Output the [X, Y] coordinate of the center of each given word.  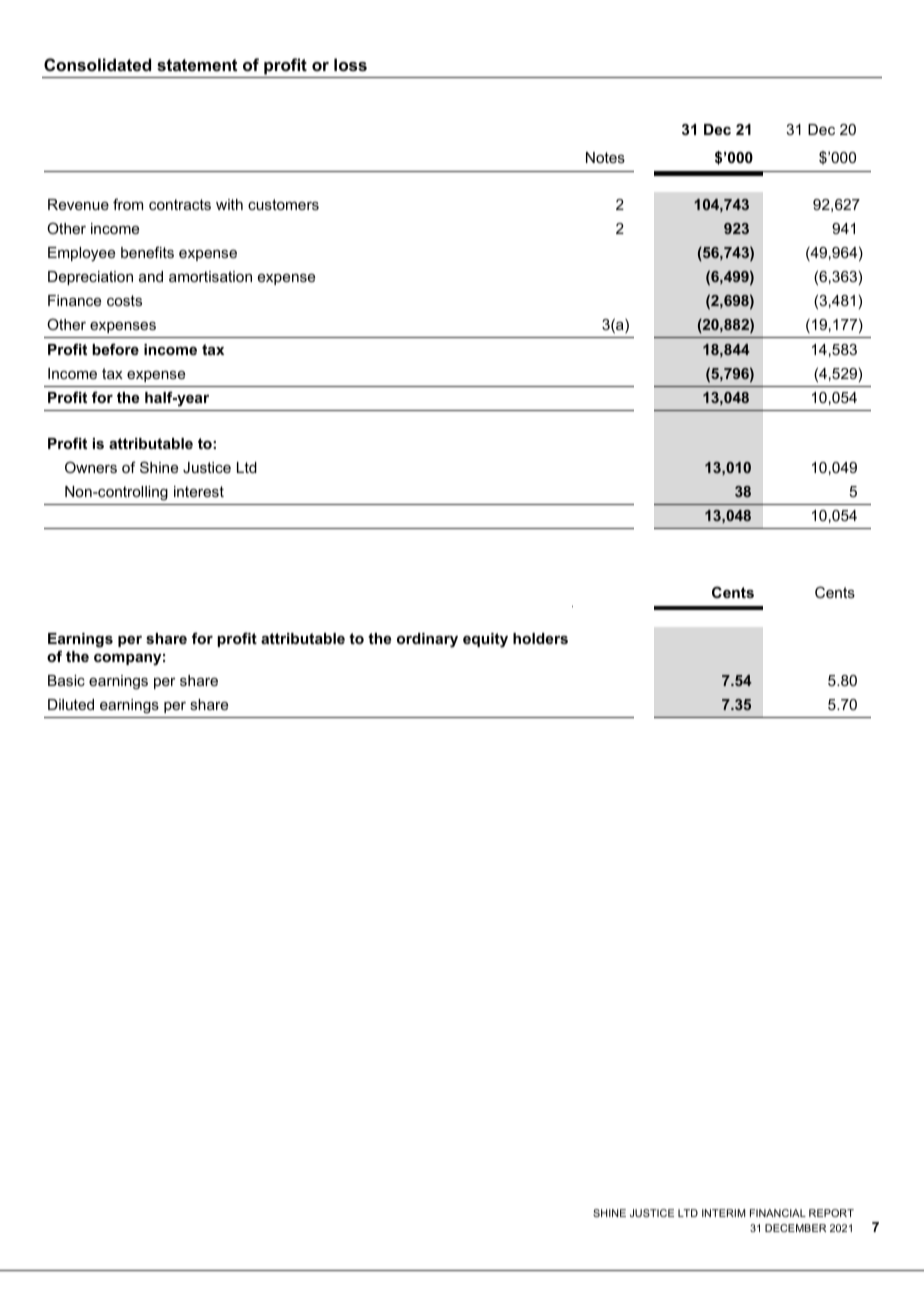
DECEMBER [795, 1228]
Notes [605, 157]
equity [485, 640]
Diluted [71, 704]
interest [199, 491]
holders [540, 638]
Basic [66, 680]
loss [350, 64]
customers [283, 204]
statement [197, 65]
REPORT [831, 1213]
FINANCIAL [778, 1213]
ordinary [427, 640]
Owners [91, 467]
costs [124, 300]
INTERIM [723, 1213]
